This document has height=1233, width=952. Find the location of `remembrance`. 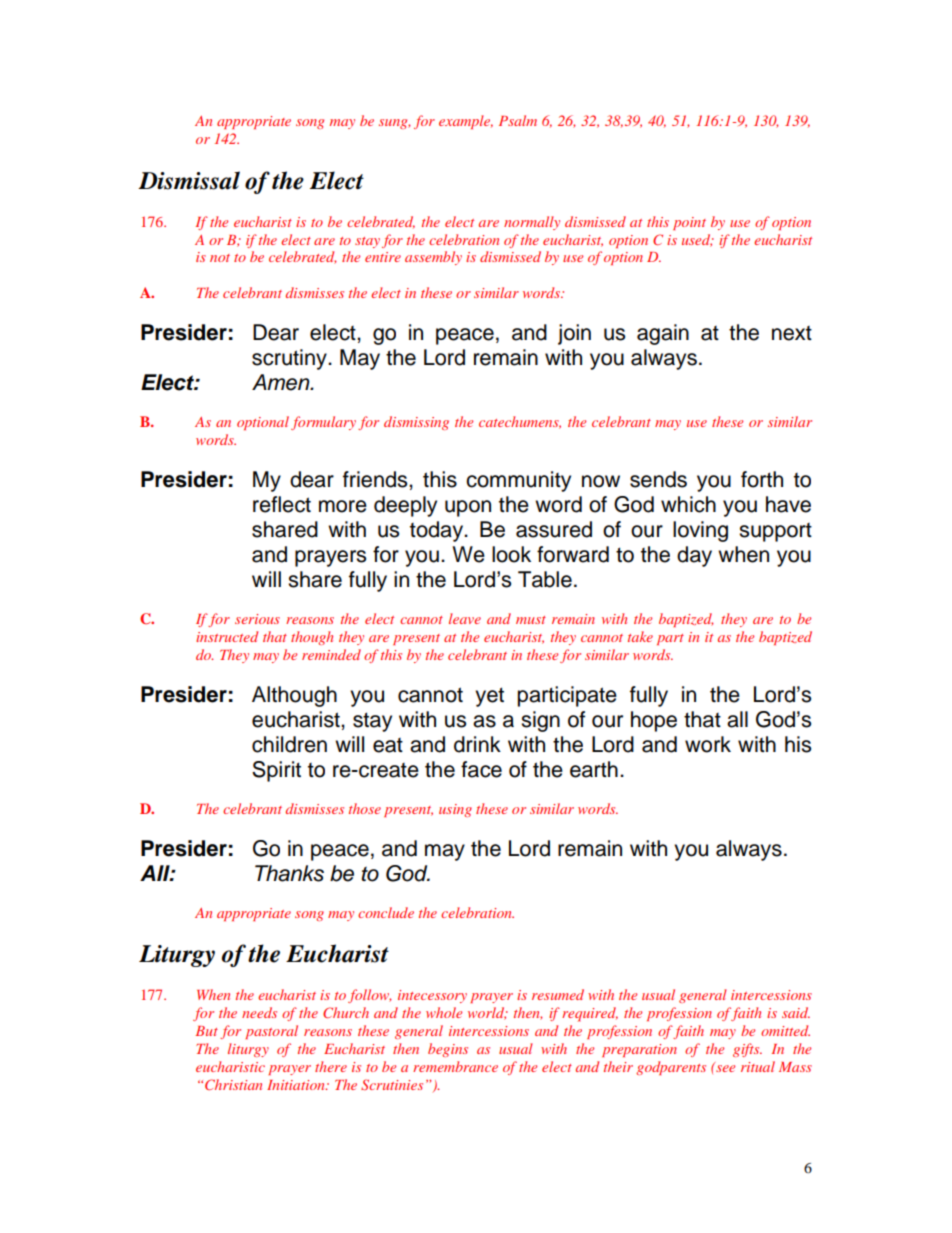

remembrance is located at coordinates (455, 1066).
